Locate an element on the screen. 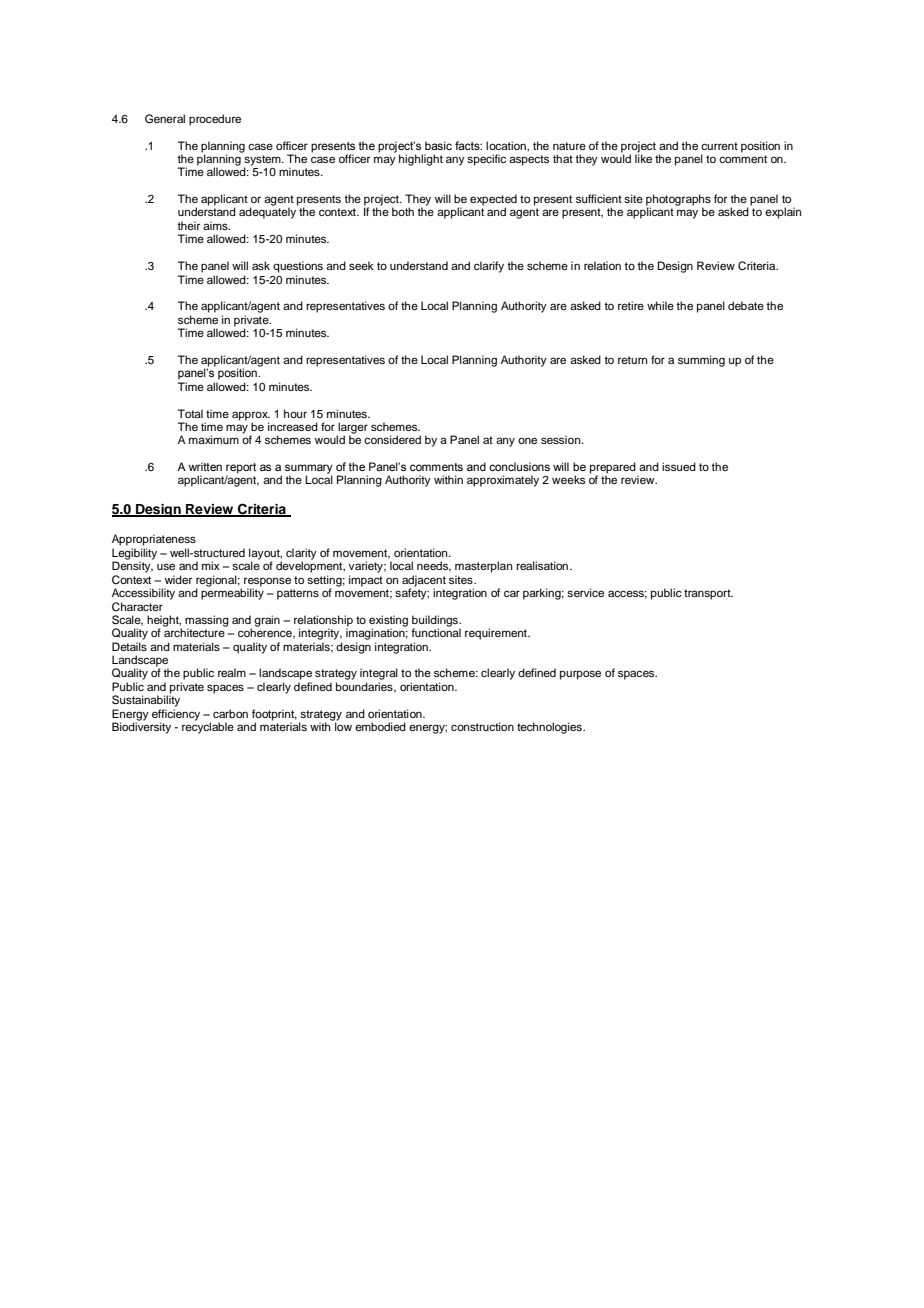 The image size is (924, 1308). Total is located at coordinates (190, 413).
